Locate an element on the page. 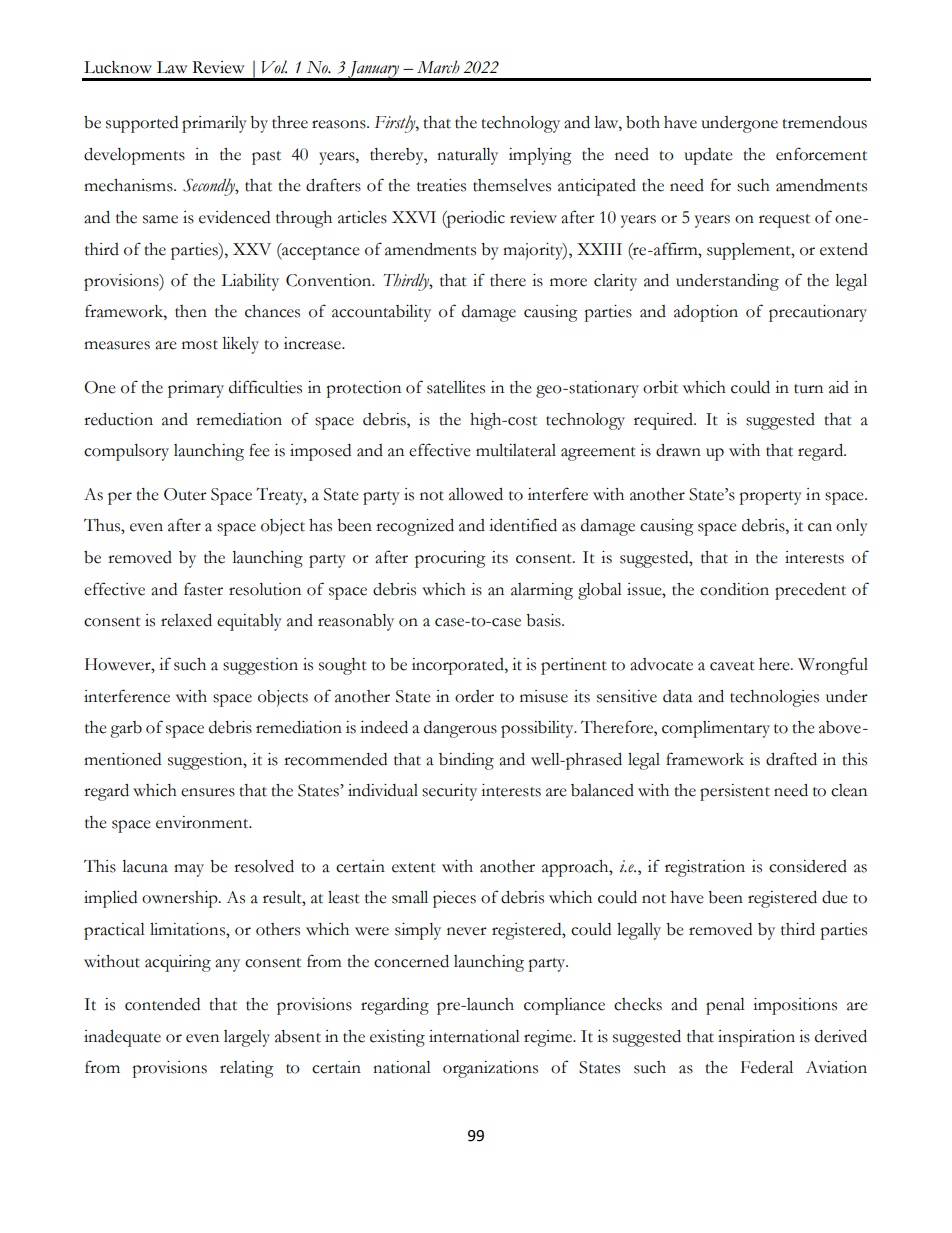  allowed is located at coordinates (476, 494).
